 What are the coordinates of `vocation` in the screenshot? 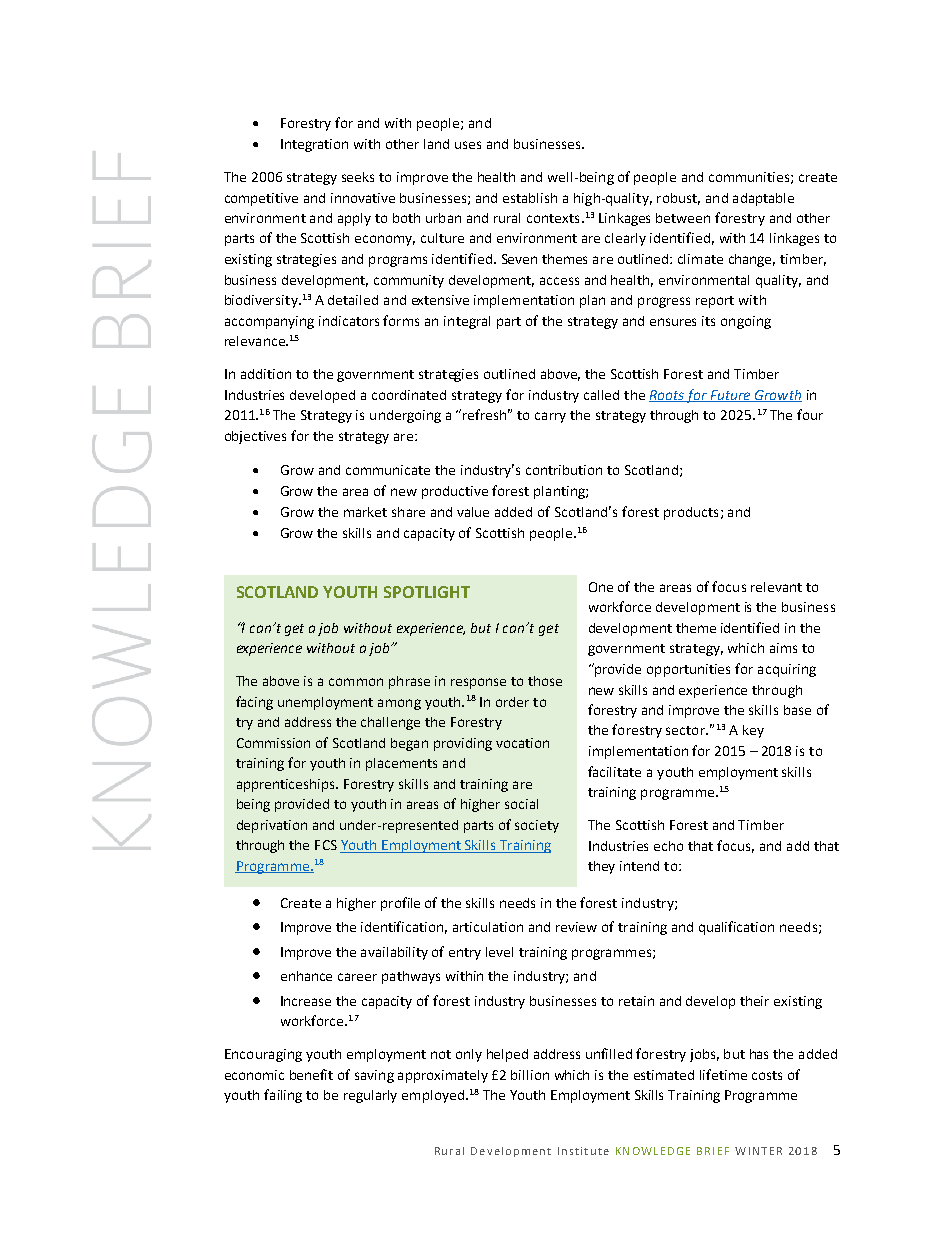 It's located at (522, 743).
